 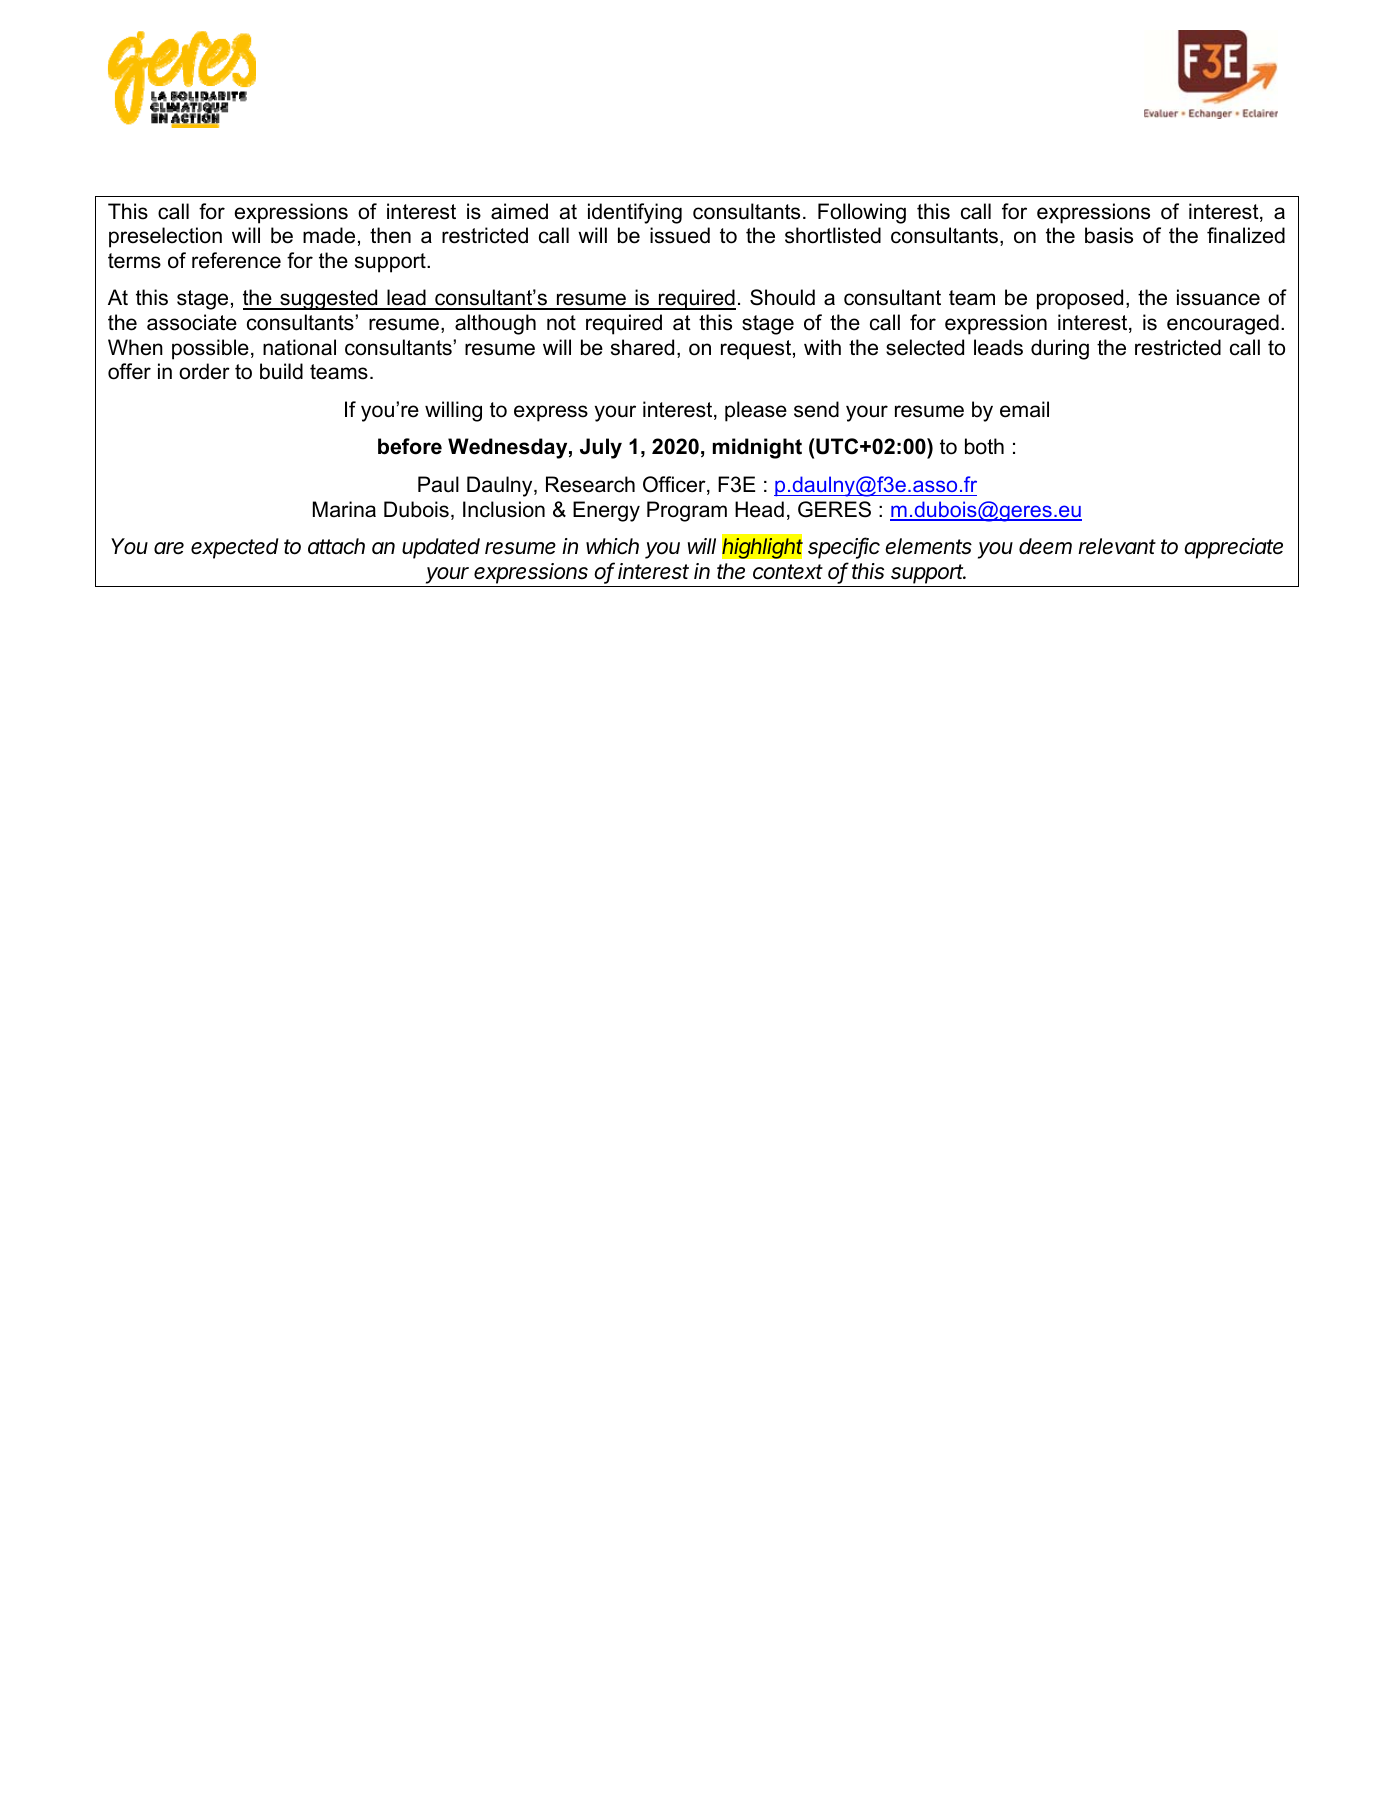 I want to click on identifying, so click(x=635, y=213).
